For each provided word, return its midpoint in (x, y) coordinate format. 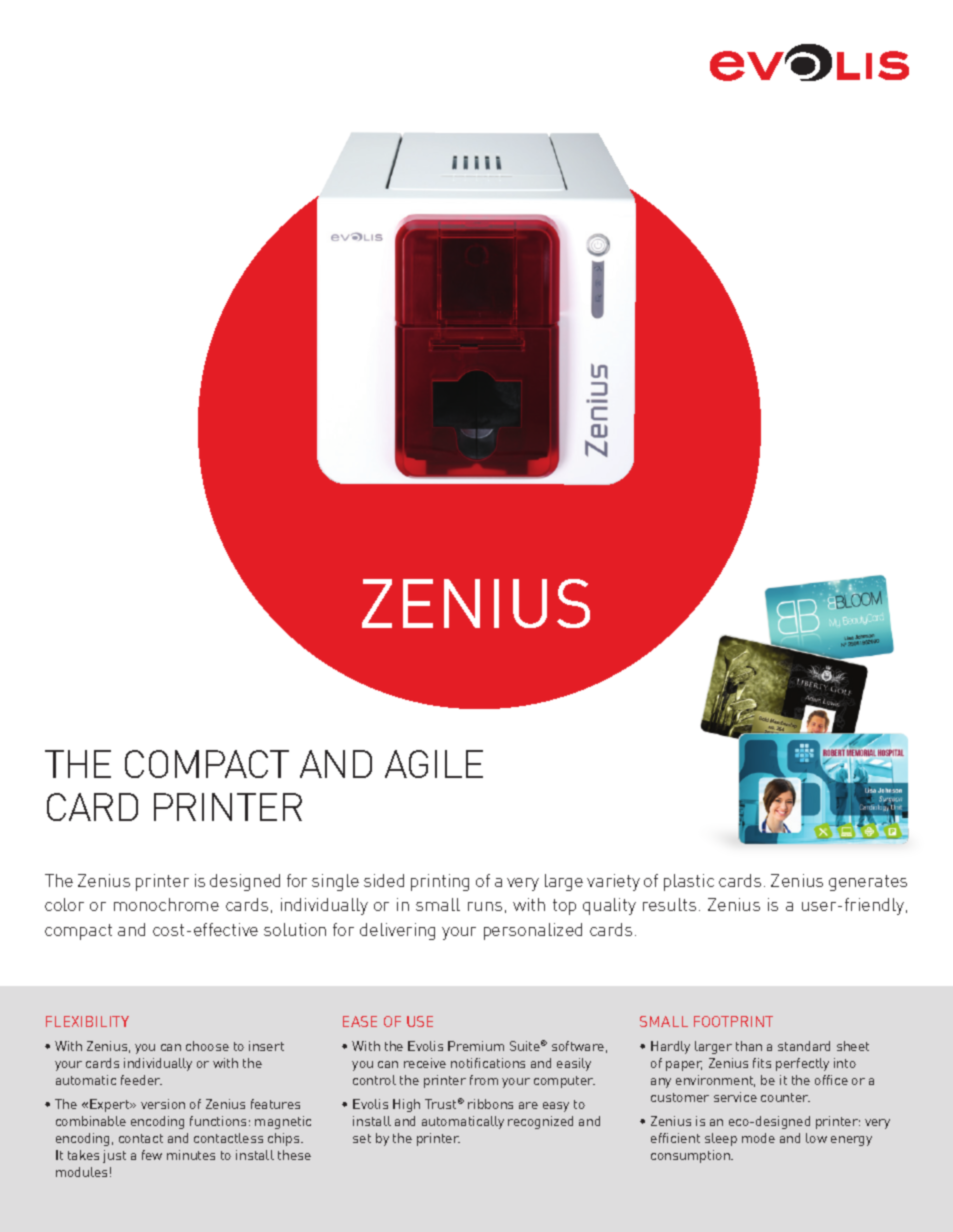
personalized (533, 931)
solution (295, 929)
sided (384, 880)
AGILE (434, 764)
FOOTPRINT (733, 1021)
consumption (691, 1156)
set (362, 1138)
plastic (689, 882)
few (152, 1155)
